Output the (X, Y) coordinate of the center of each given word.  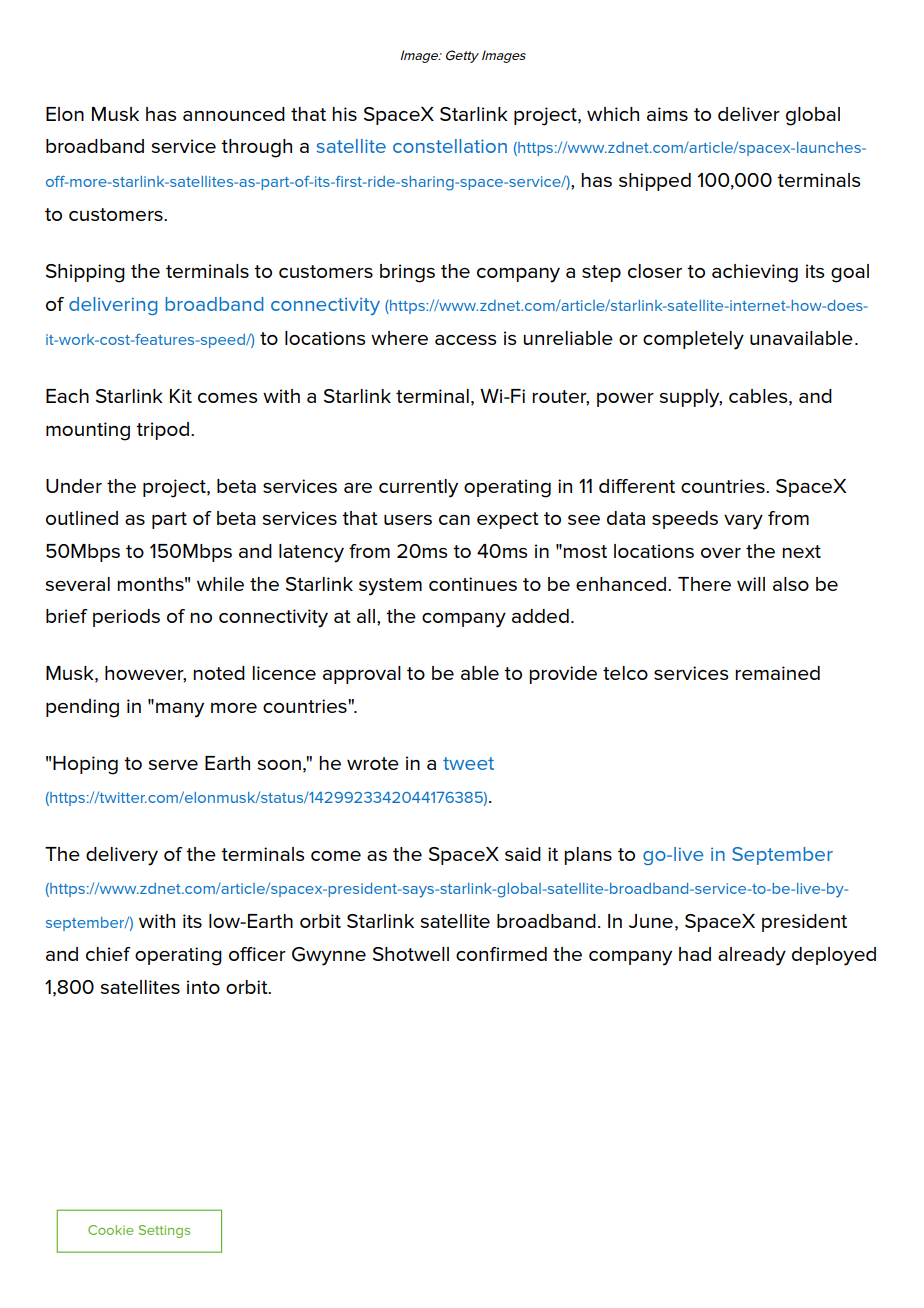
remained (777, 673)
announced (234, 114)
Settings (164, 1231)
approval (362, 675)
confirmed (501, 954)
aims (667, 114)
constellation (450, 146)
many (180, 710)
